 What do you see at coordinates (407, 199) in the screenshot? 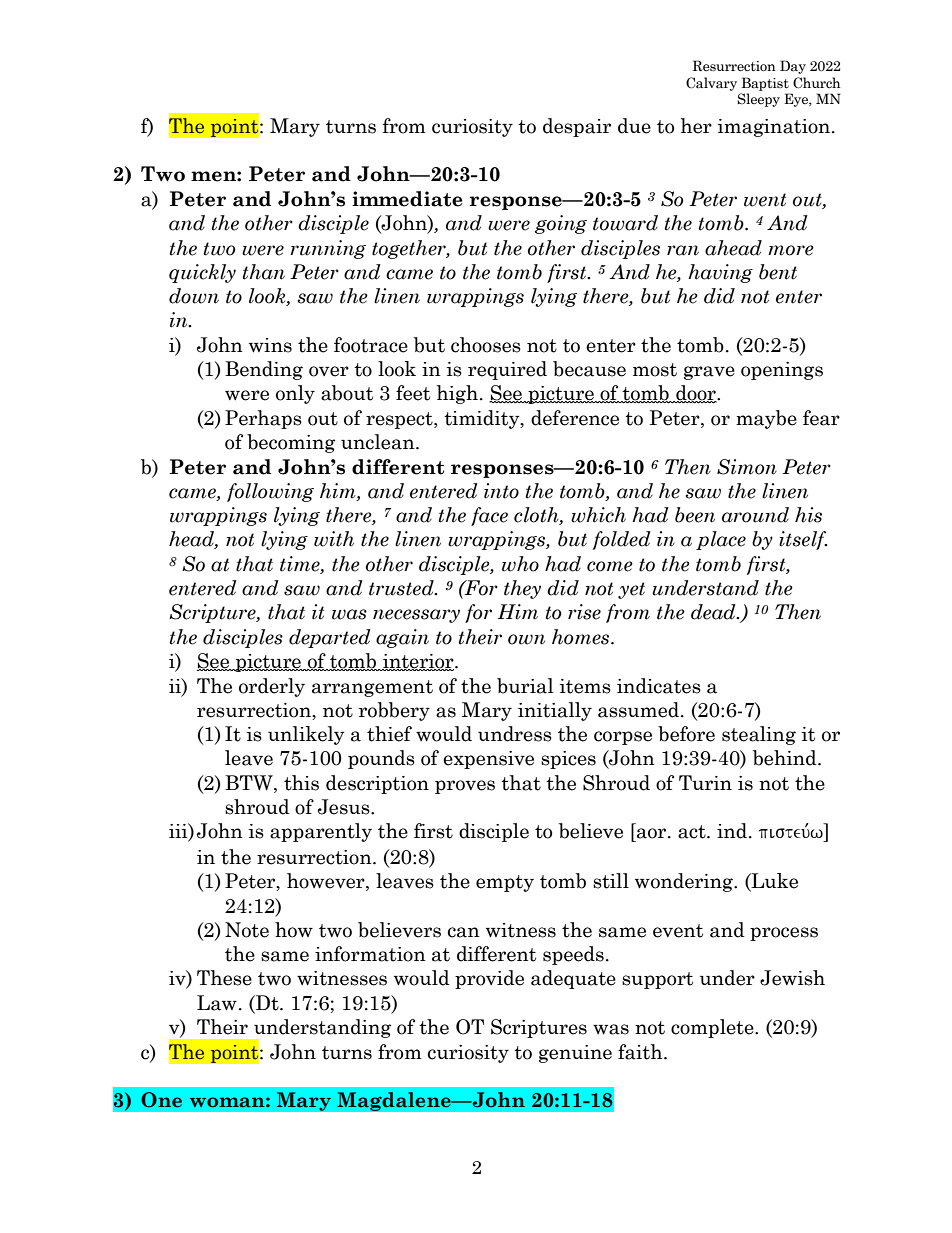
I see `immediate` at bounding box center [407, 199].
